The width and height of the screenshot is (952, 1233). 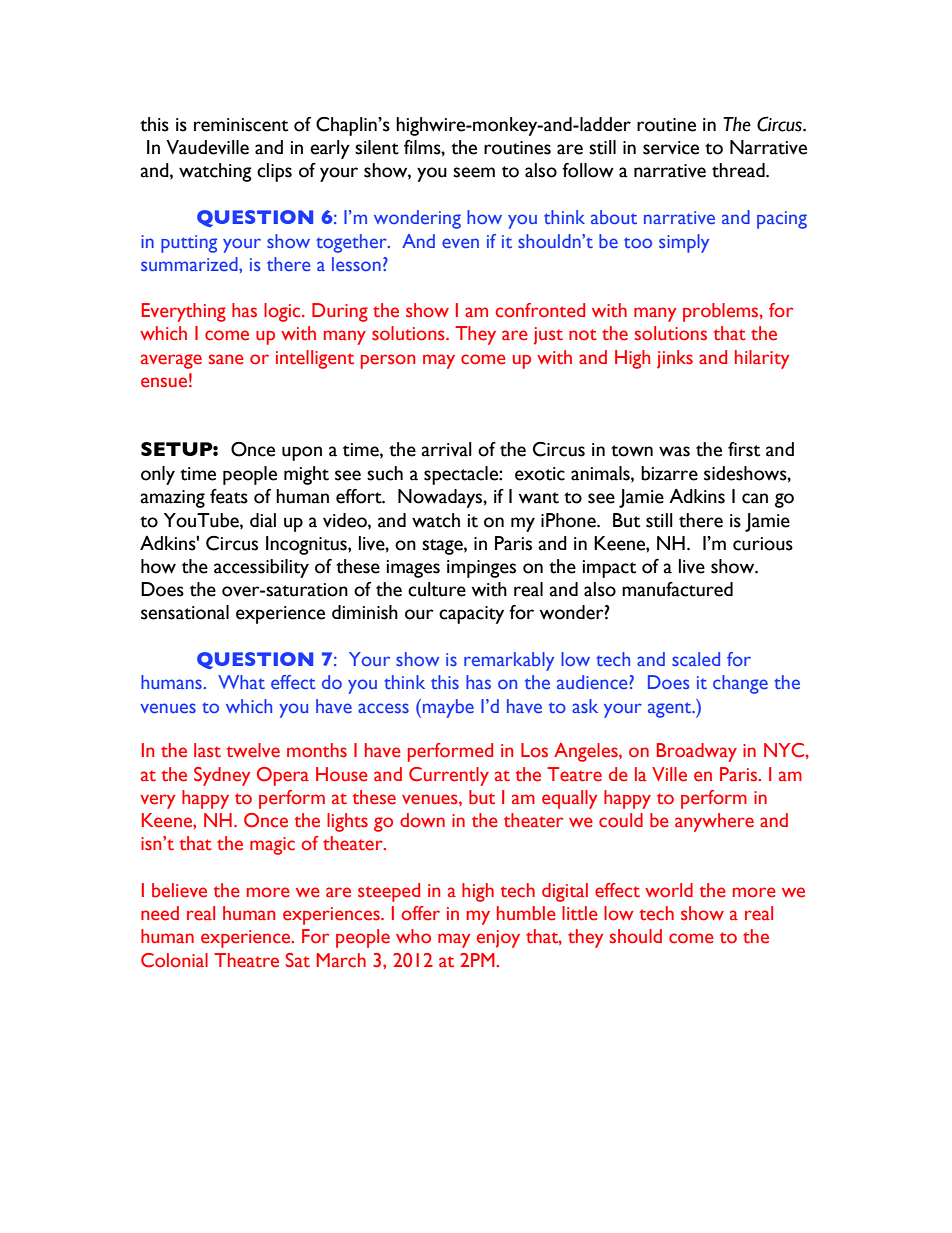 I want to click on remarkably, so click(x=509, y=661).
